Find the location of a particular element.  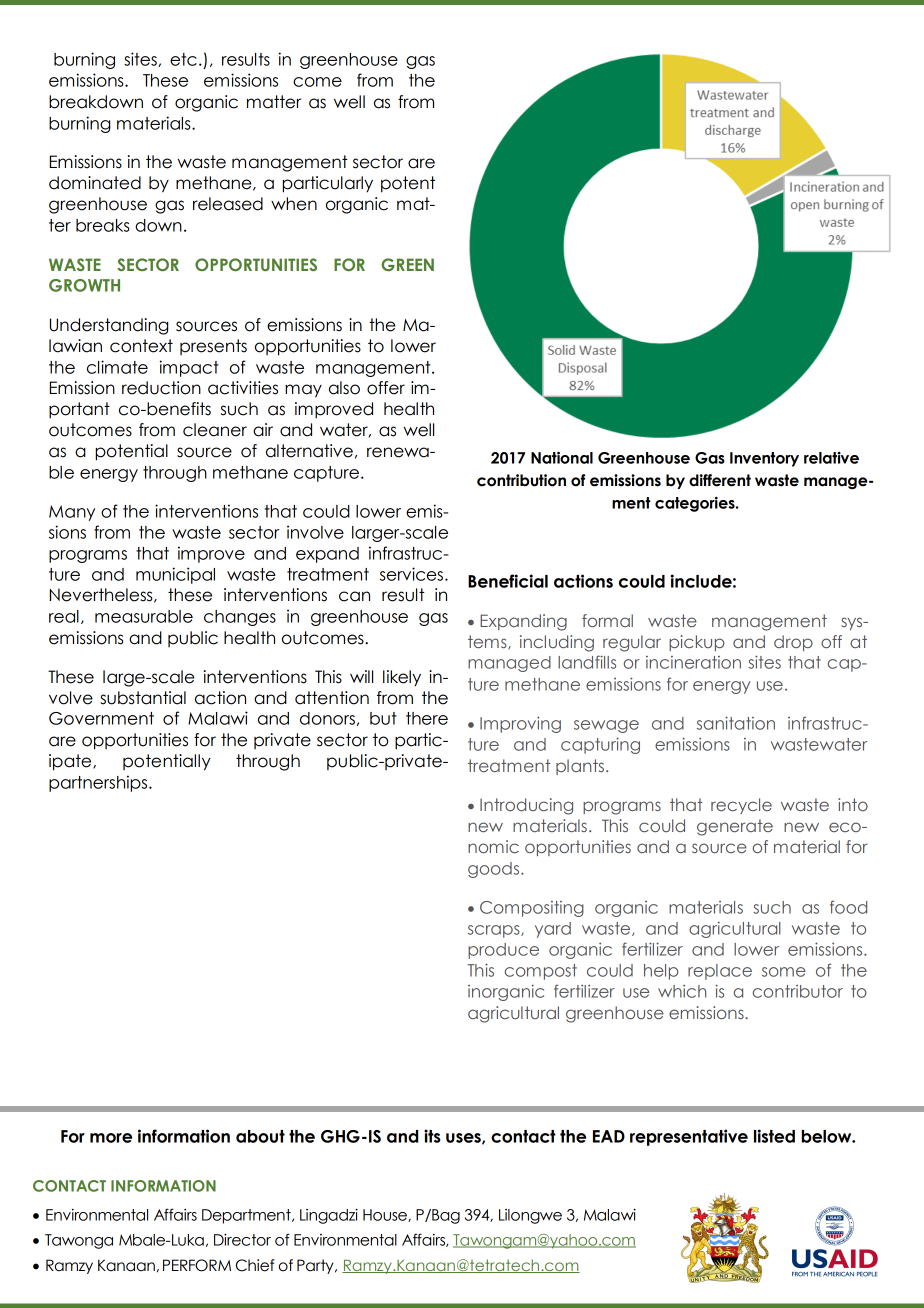

likely is located at coordinates (402, 678).
